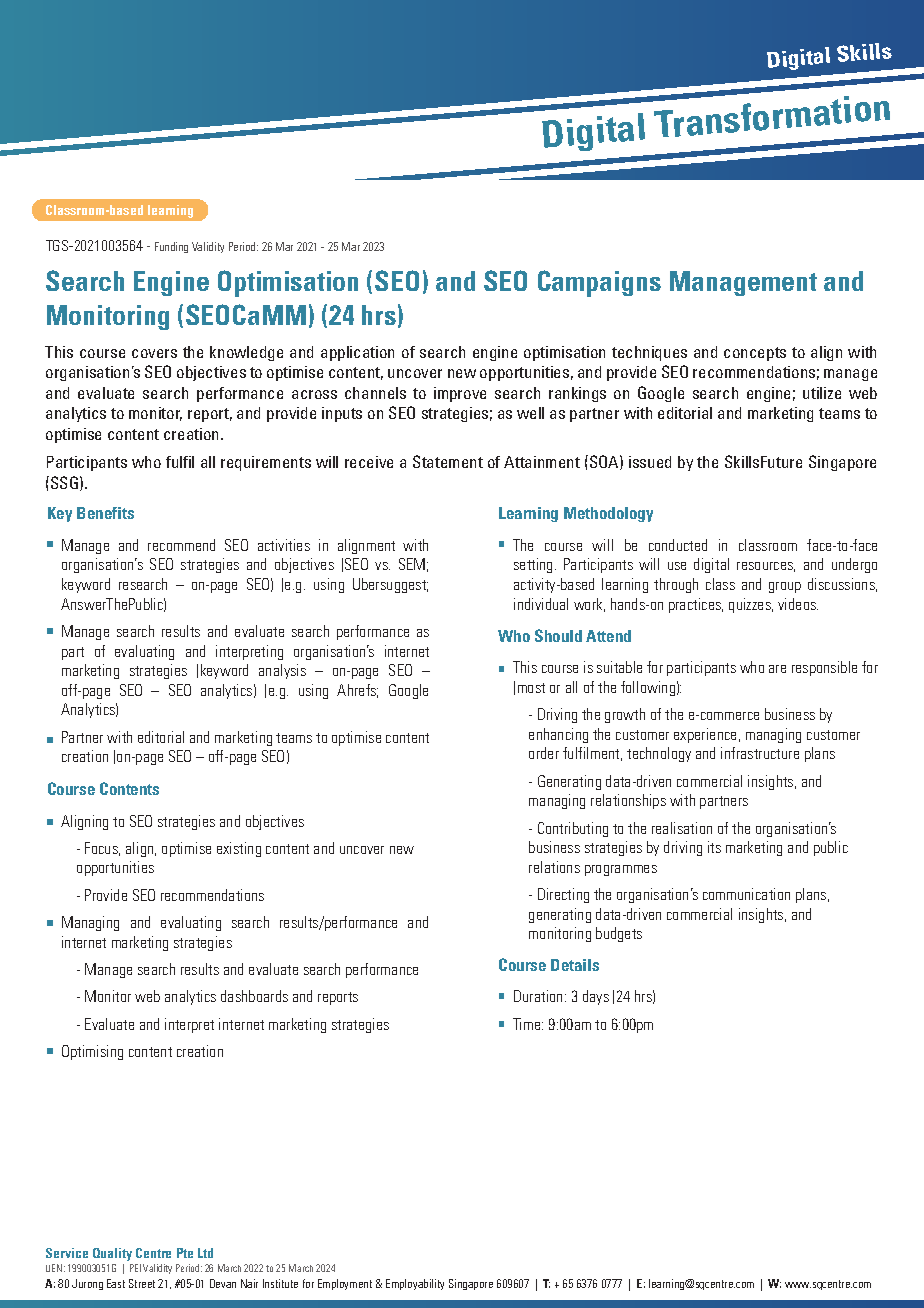 This document has height=1308, width=924. I want to click on Pte, so click(185, 1253).
